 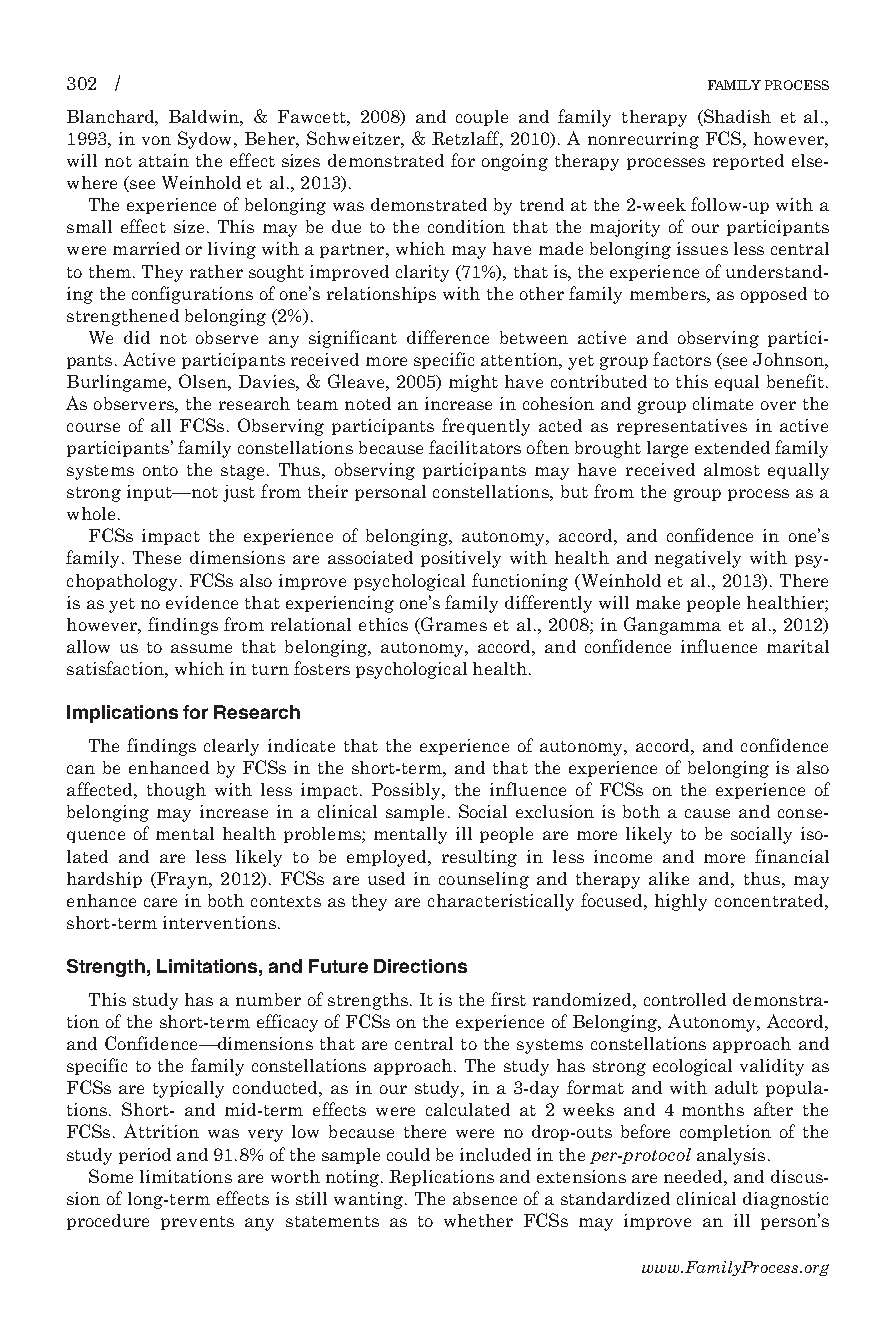 I want to click on reported, so click(x=748, y=162).
